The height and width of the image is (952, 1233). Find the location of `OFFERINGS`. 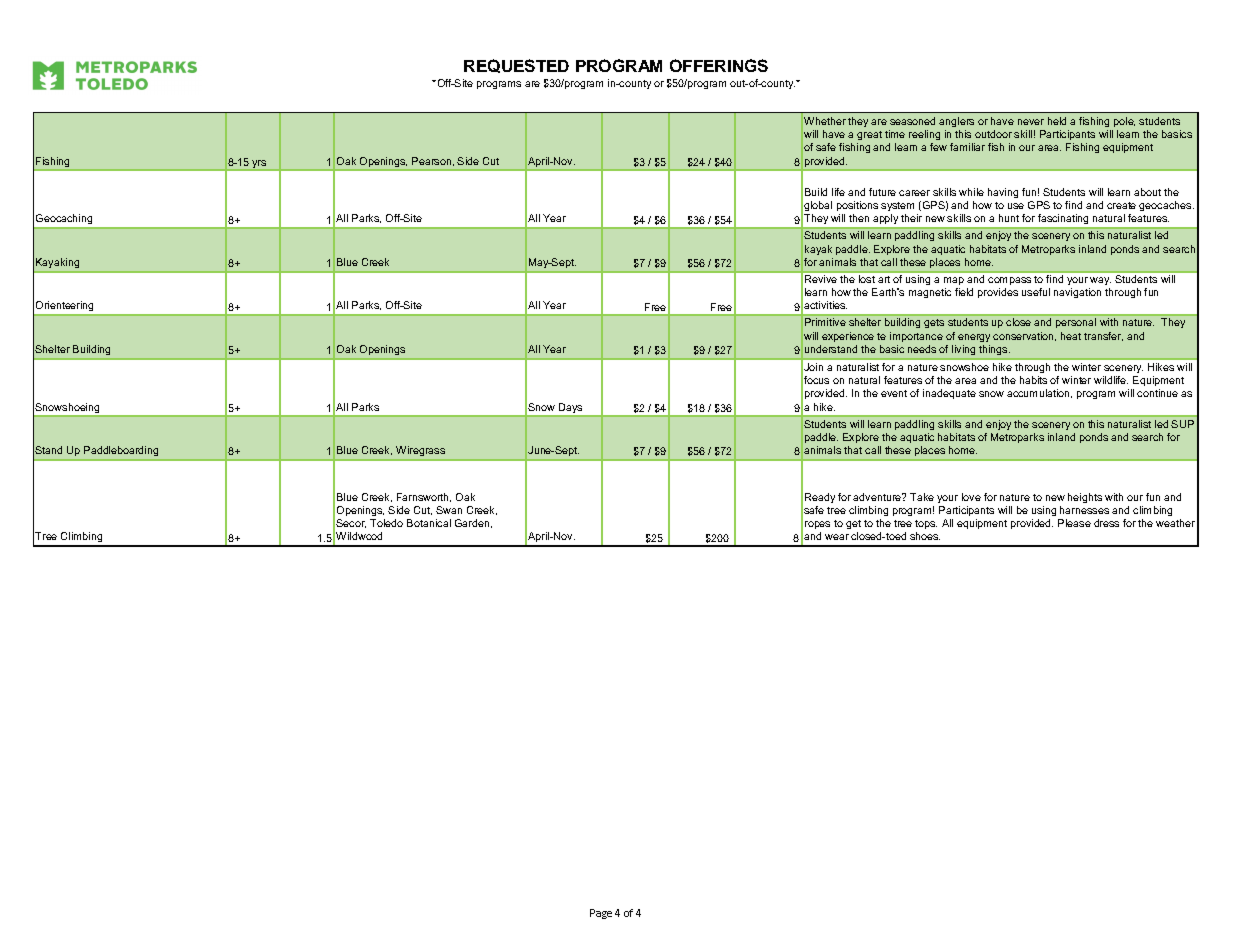

OFFERINGS is located at coordinates (719, 65).
